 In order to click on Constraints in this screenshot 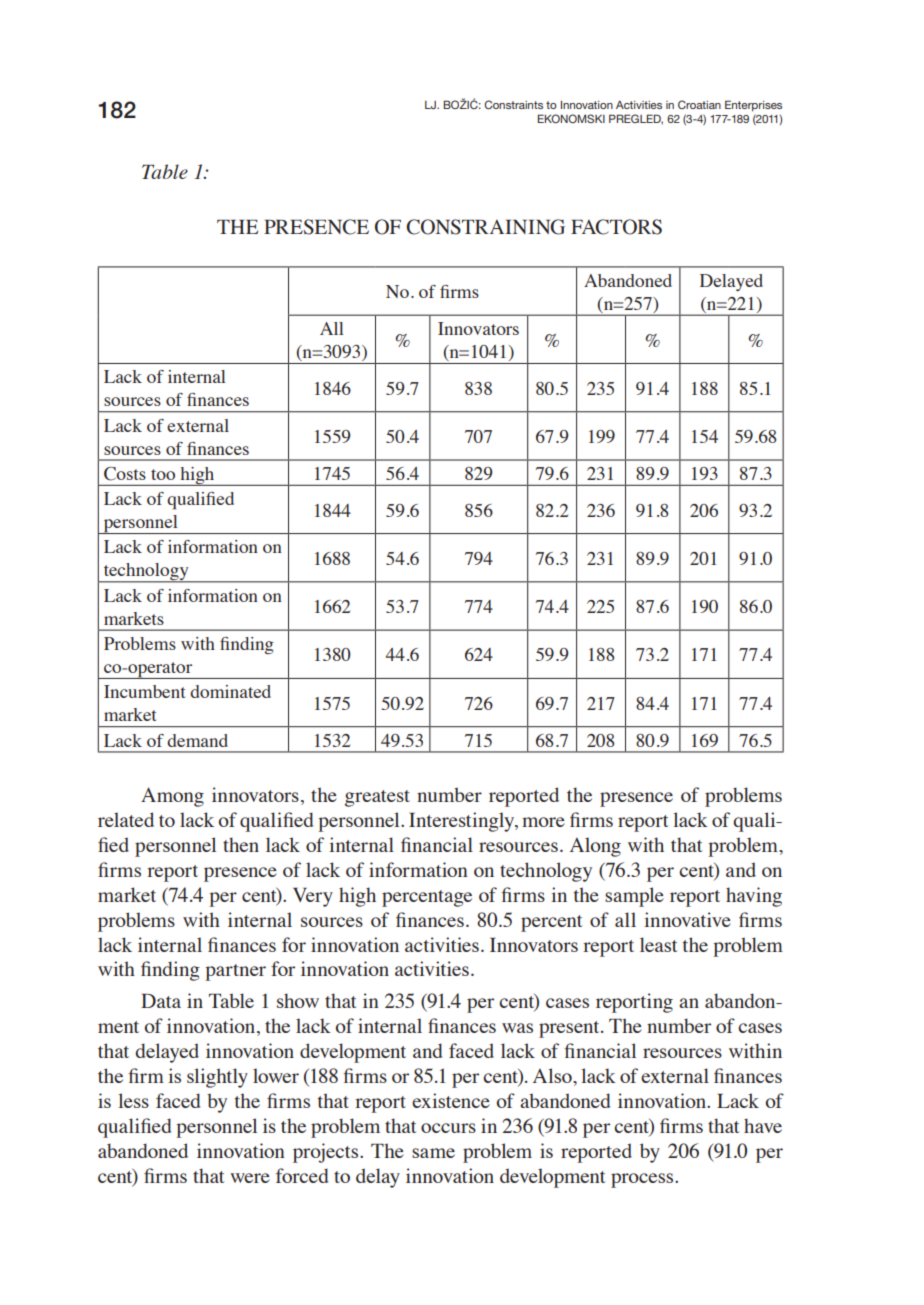, I will do `click(513, 104)`.
